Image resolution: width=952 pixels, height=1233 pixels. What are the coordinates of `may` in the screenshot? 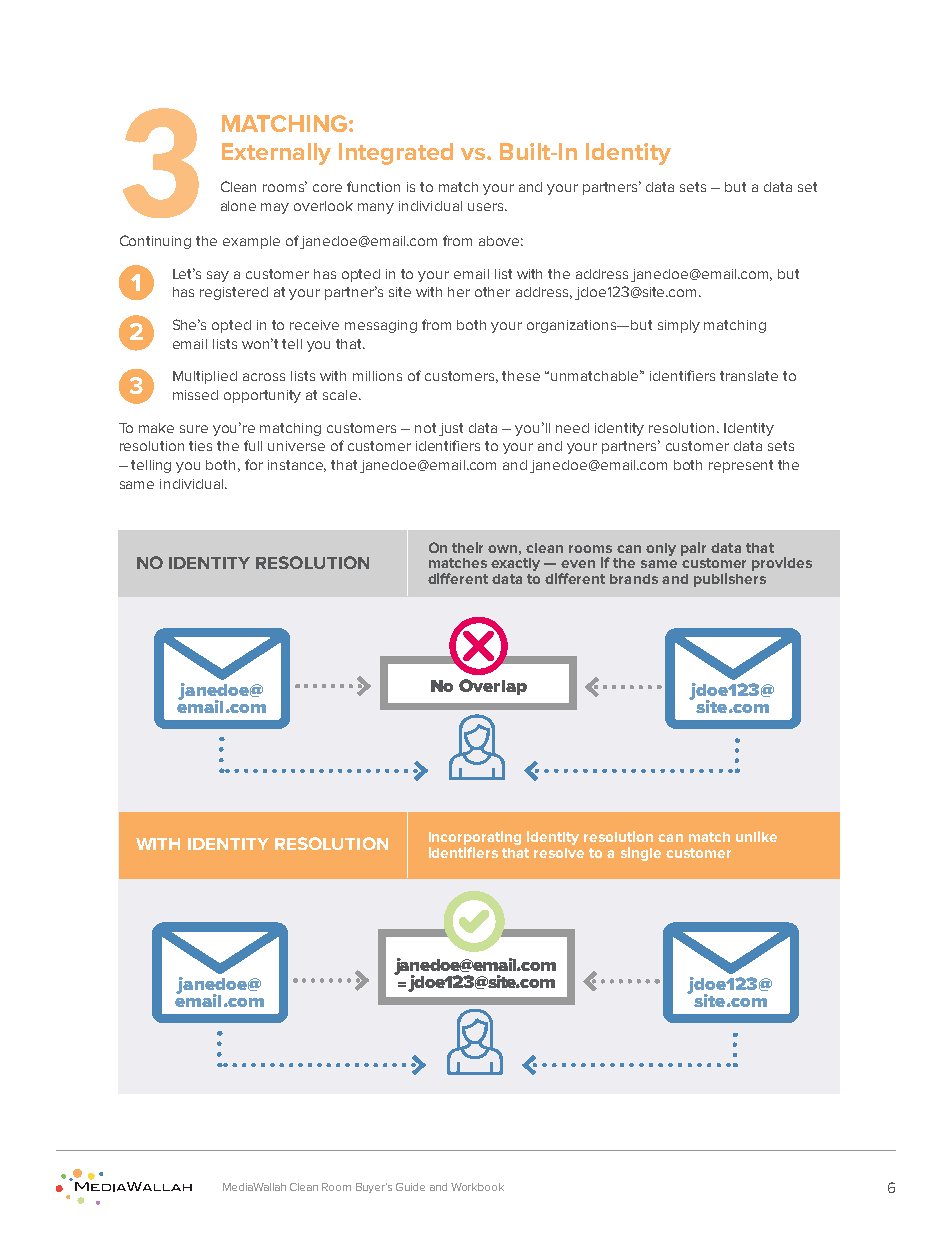 It's located at (275, 208).
